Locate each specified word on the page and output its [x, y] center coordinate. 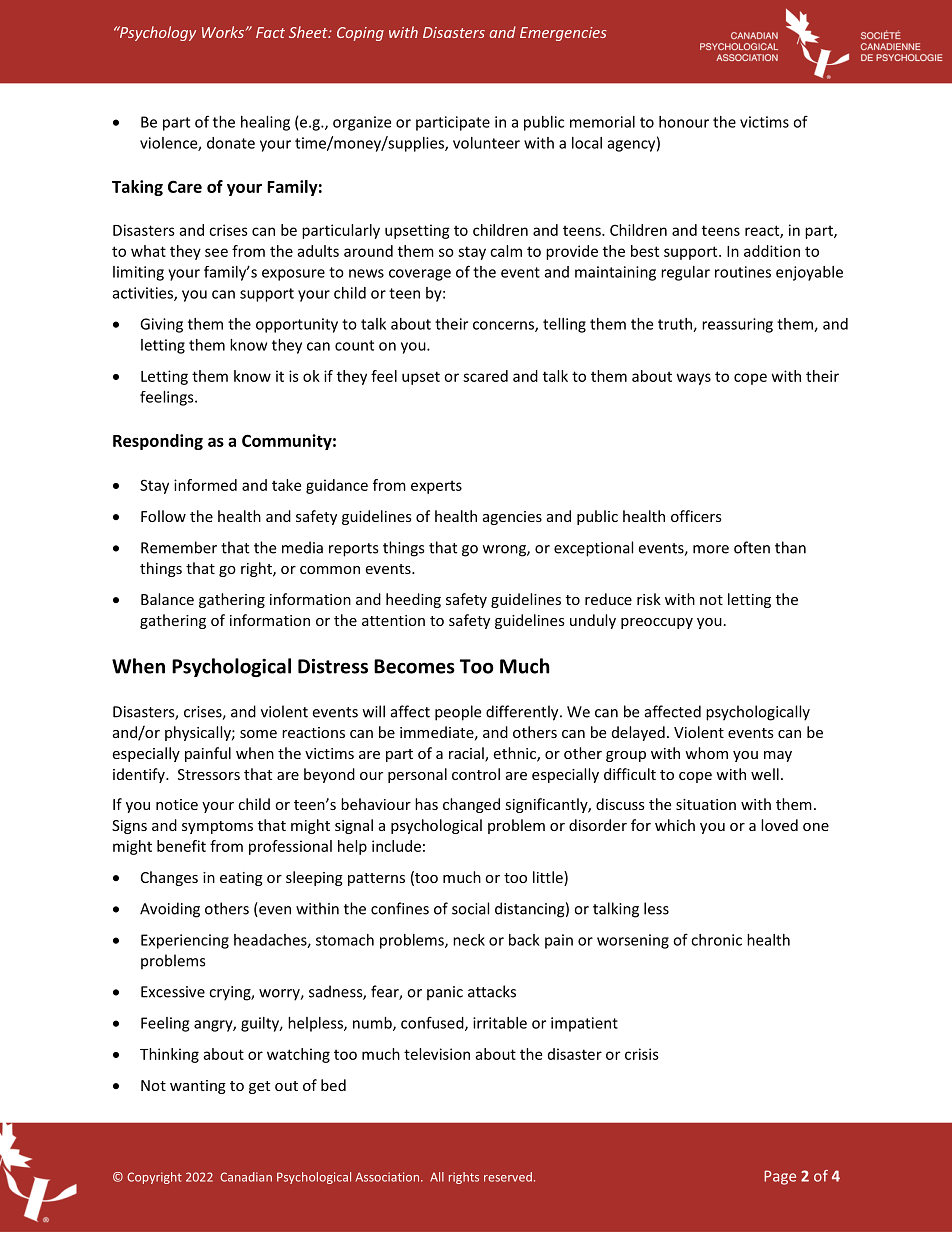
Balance [167, 599]
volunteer [486, 143]
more [711, 549]
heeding [413, 600]
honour [684, 122]
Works [224, 32]
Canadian [246, 1177]
